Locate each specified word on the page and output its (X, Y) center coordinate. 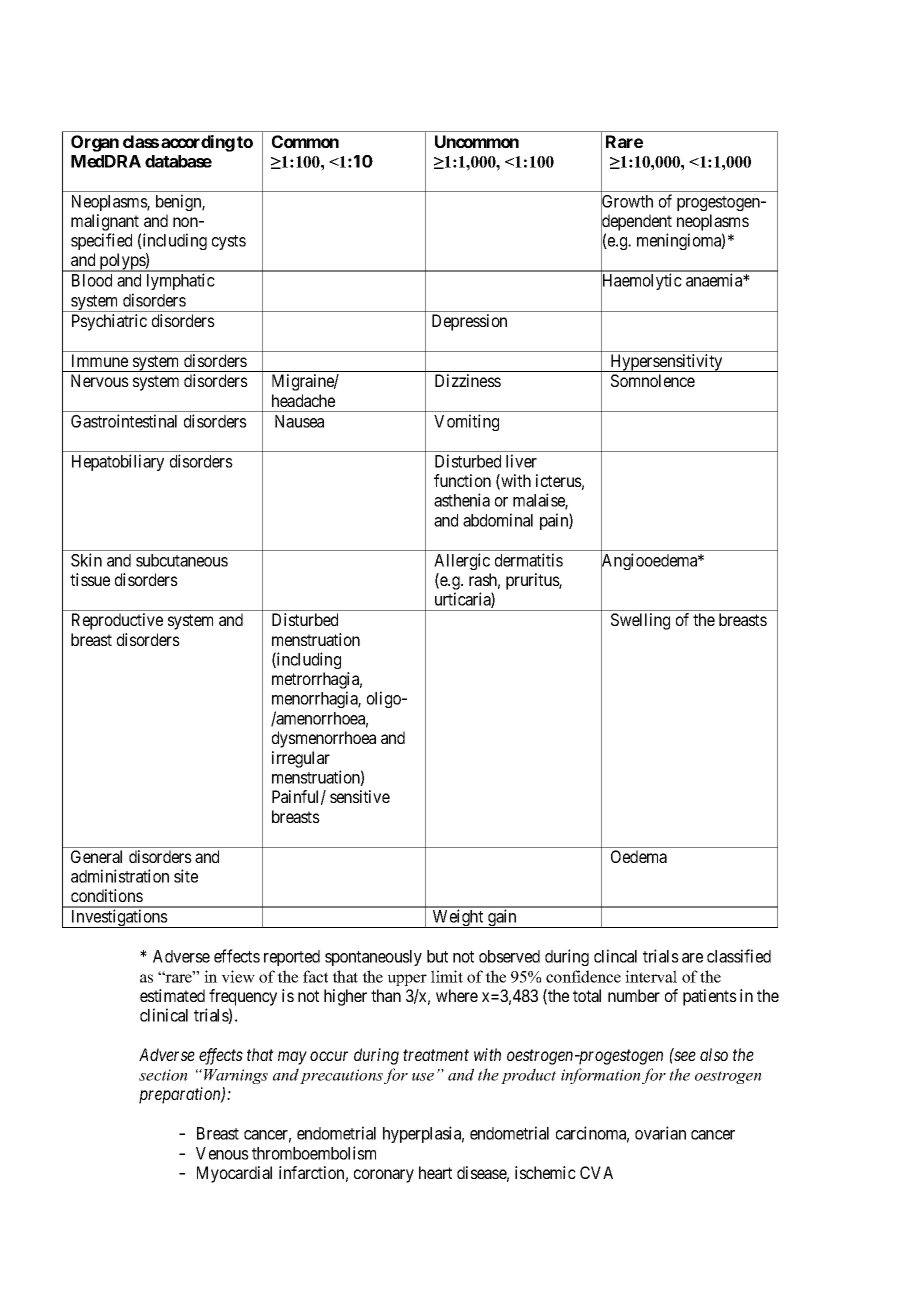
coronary (384, 1176)
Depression (469, 322)
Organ (95, 143)
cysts (229, 242)
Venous (222, 1153)
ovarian (660, 1133)
